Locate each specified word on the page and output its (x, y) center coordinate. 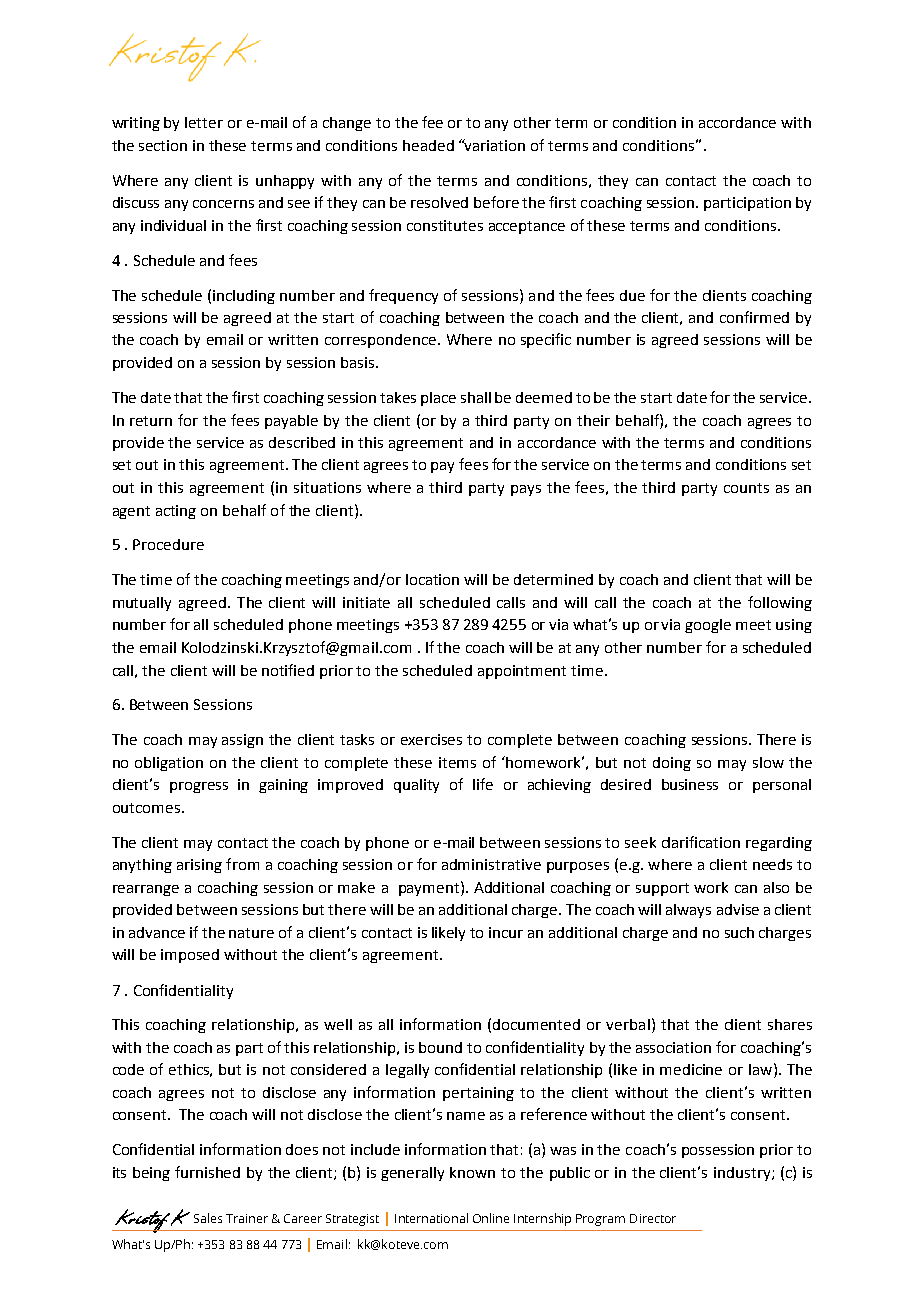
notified (288, 670)
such (739, 932)
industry (743, 1174)
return (151, 421)
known (472, 1172)
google (708, 626)
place (438, 399)
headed (428, 145)
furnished (207, 1172)
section (163, 145)
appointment (522, 672)
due (632, 295)
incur (506, 932)
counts (746, 488)
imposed (190, 956)
